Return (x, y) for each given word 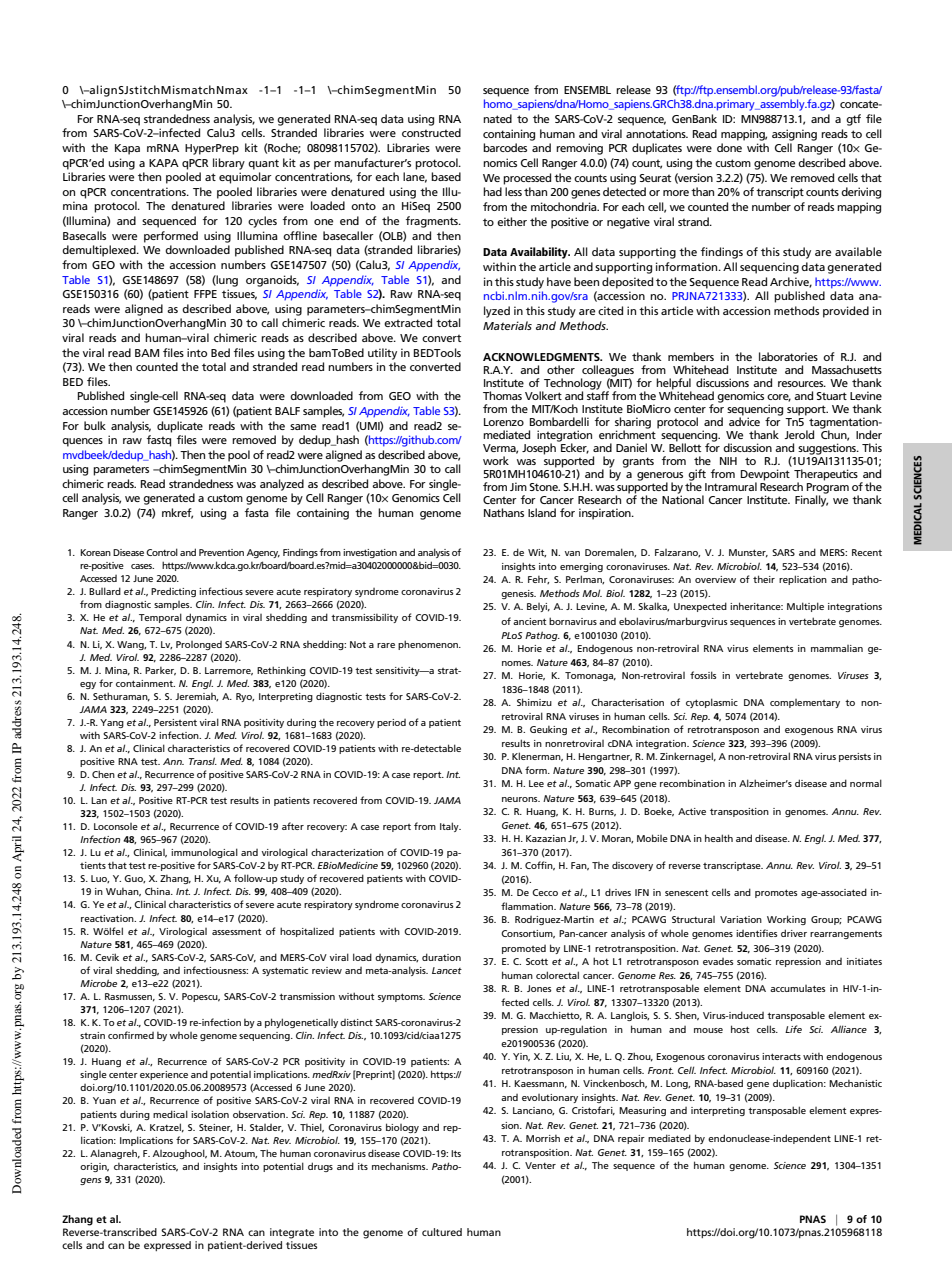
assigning (794, 135)
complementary (805, 703)
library (229, 164)
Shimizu (534, 702)
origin (94, 1167)
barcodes (505, 147)
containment (145, 683)
